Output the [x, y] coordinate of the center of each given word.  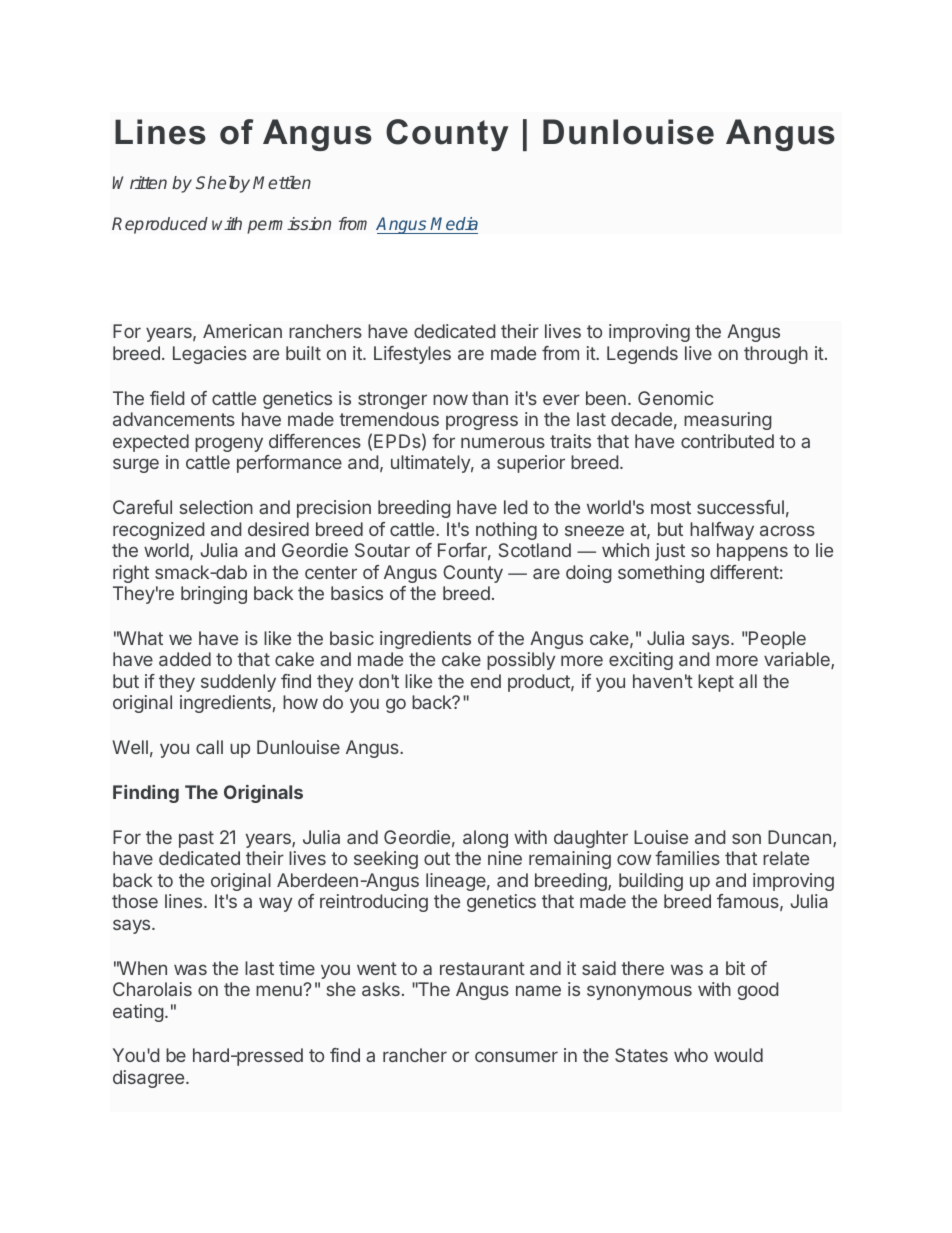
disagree [148, 1079]
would [738, 1055]
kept [716, 683]
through [776, 355]
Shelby [223, 184]
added [185, 659]
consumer [516, 1056]
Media [454, 225]
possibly [521, 661]
